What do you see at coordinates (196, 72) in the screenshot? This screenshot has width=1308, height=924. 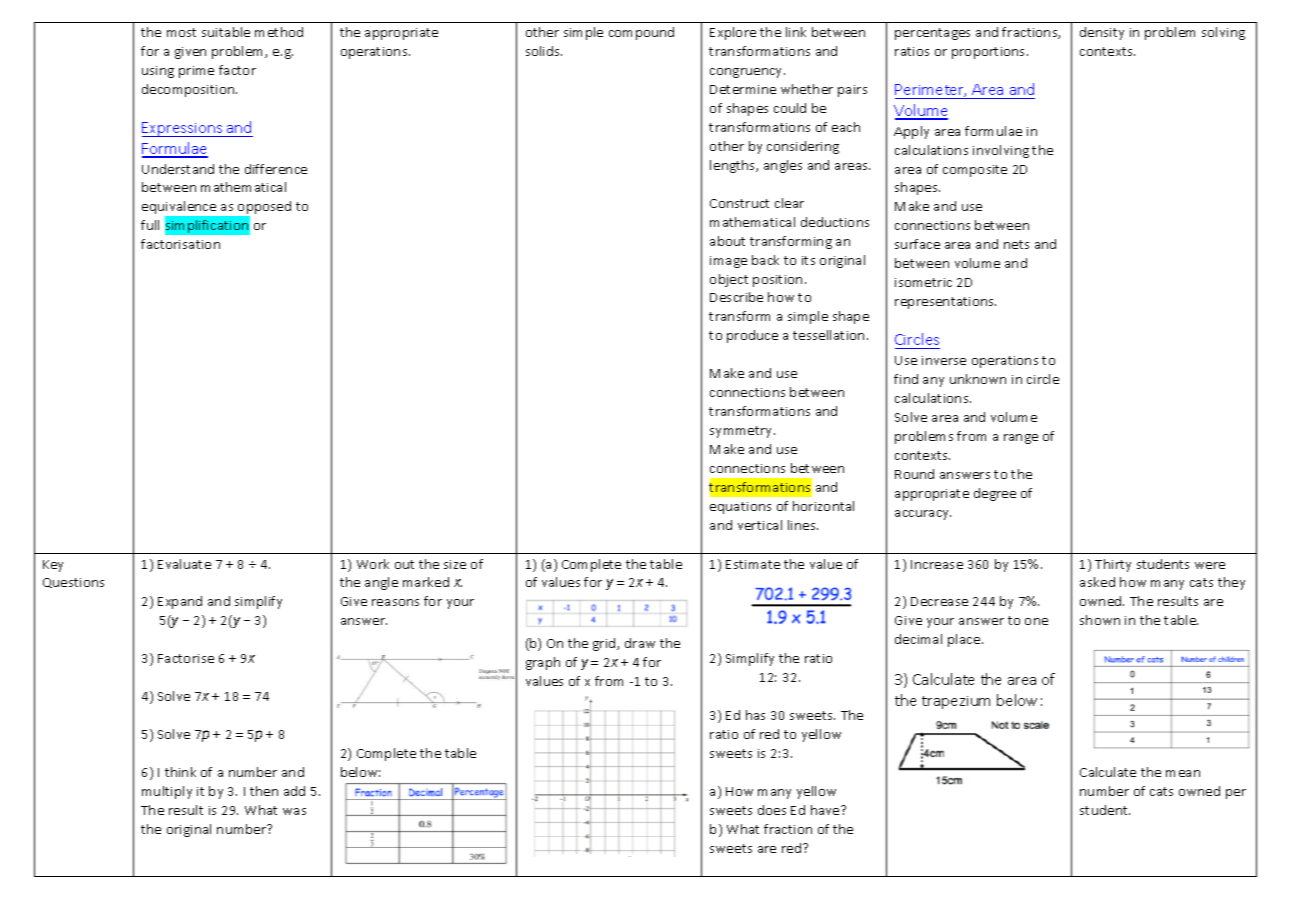 I see `prime` at bounding box center [196, 72].
